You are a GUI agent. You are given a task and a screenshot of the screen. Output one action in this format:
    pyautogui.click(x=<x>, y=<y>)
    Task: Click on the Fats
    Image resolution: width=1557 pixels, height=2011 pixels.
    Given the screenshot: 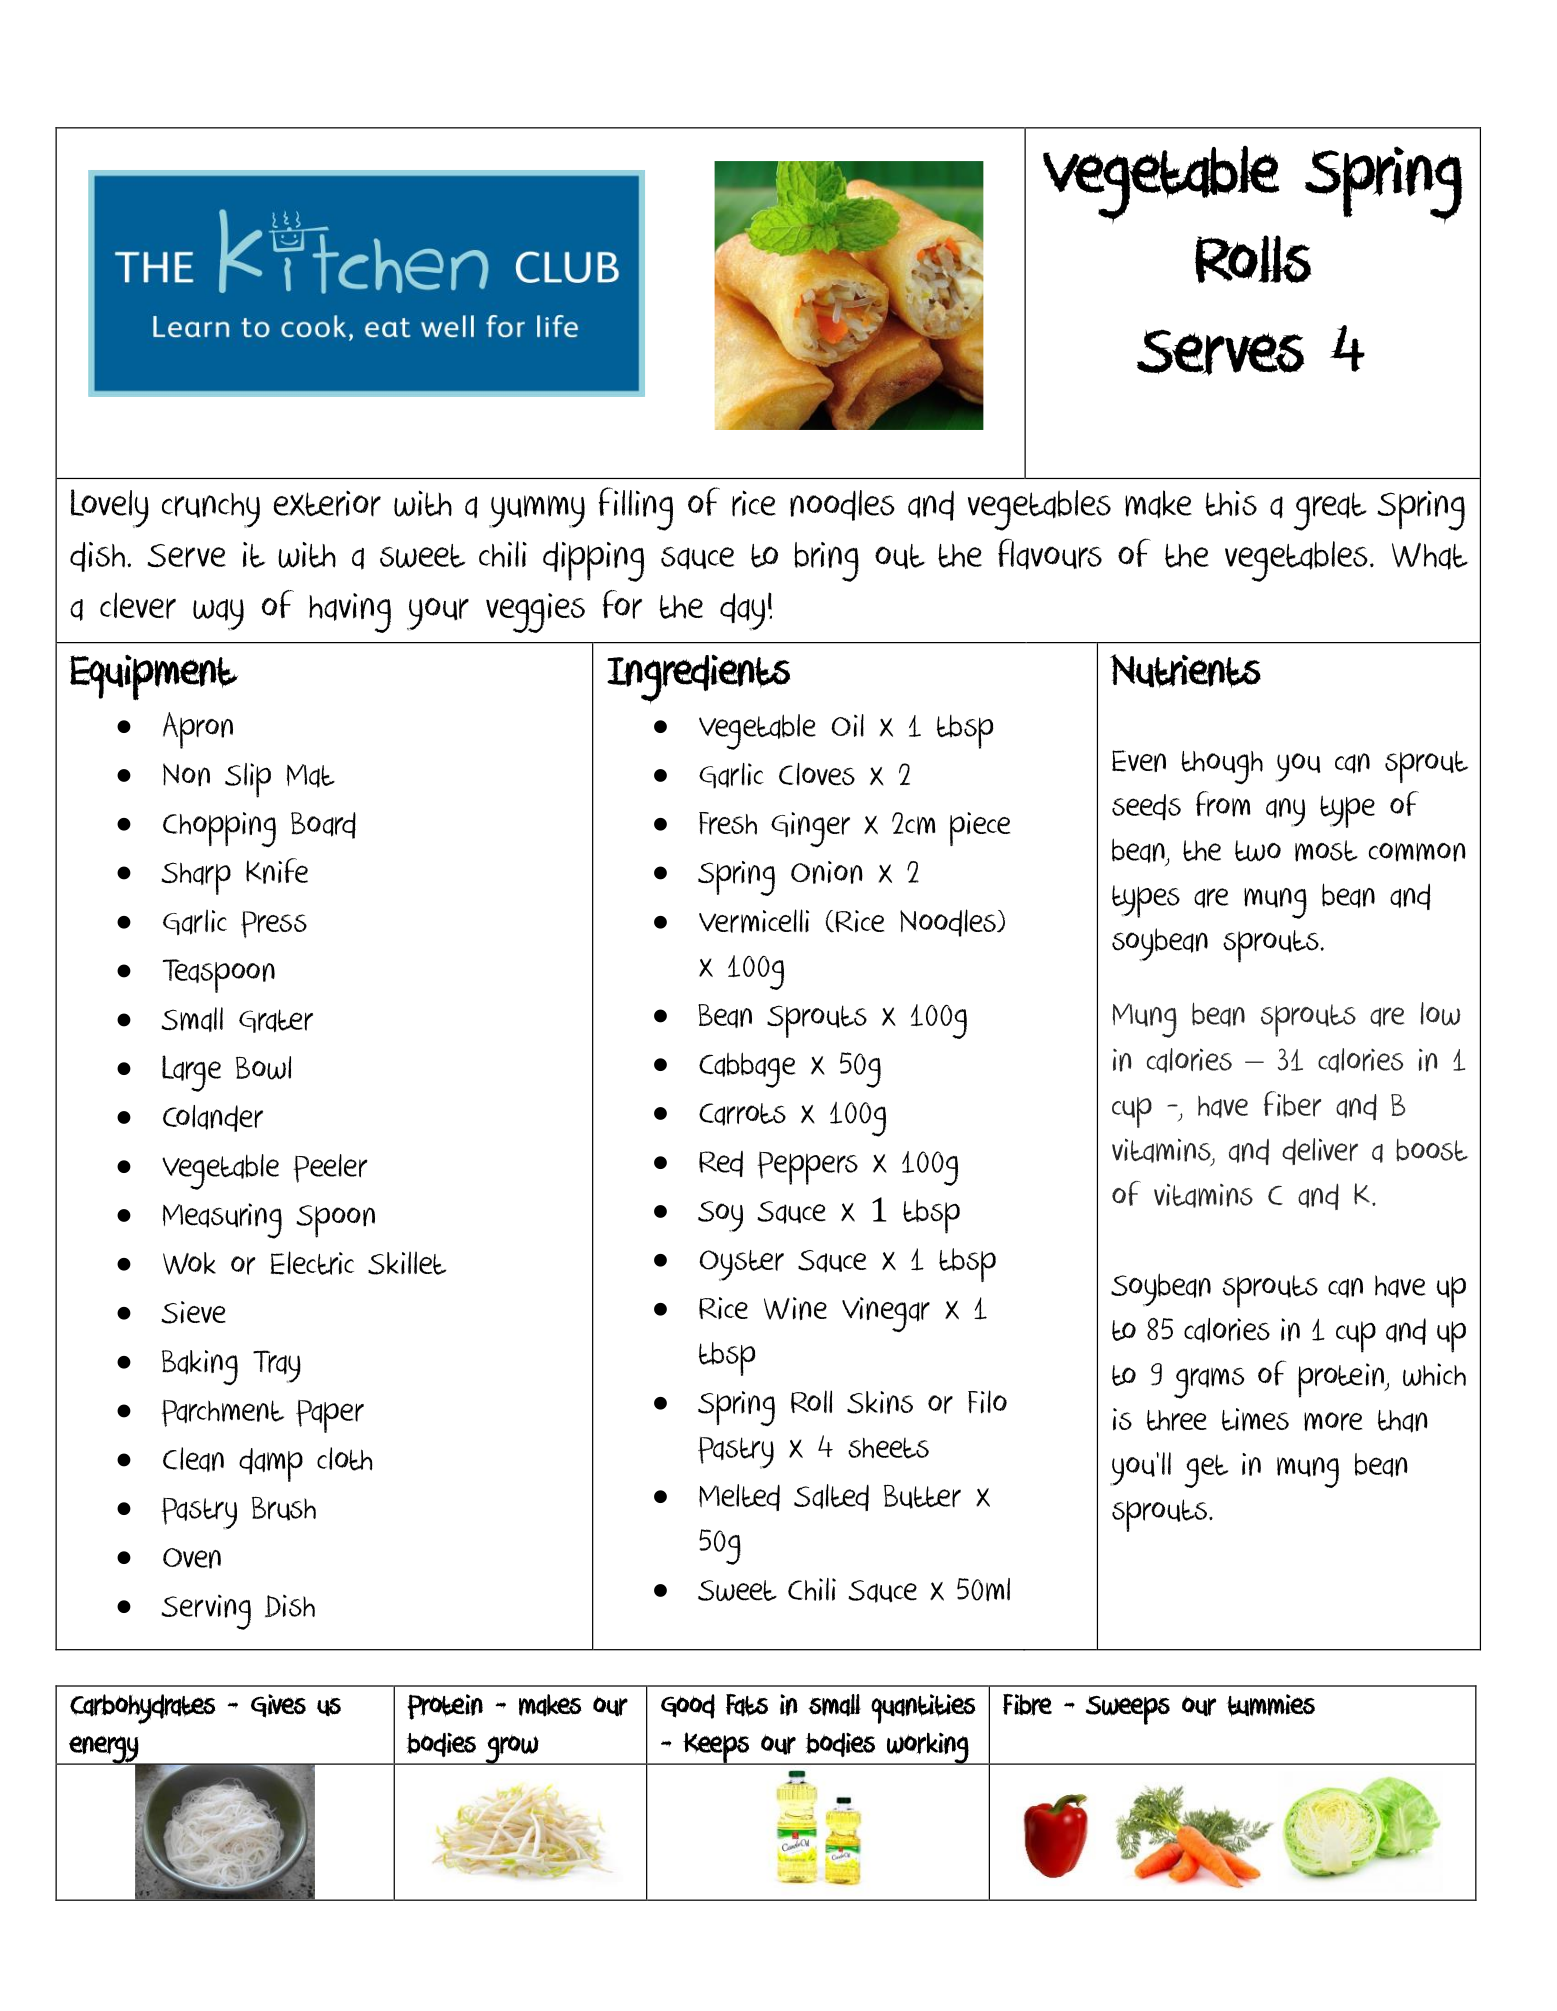 What is the action you would take?
    pyautogui.click(x=747, y=1705)
